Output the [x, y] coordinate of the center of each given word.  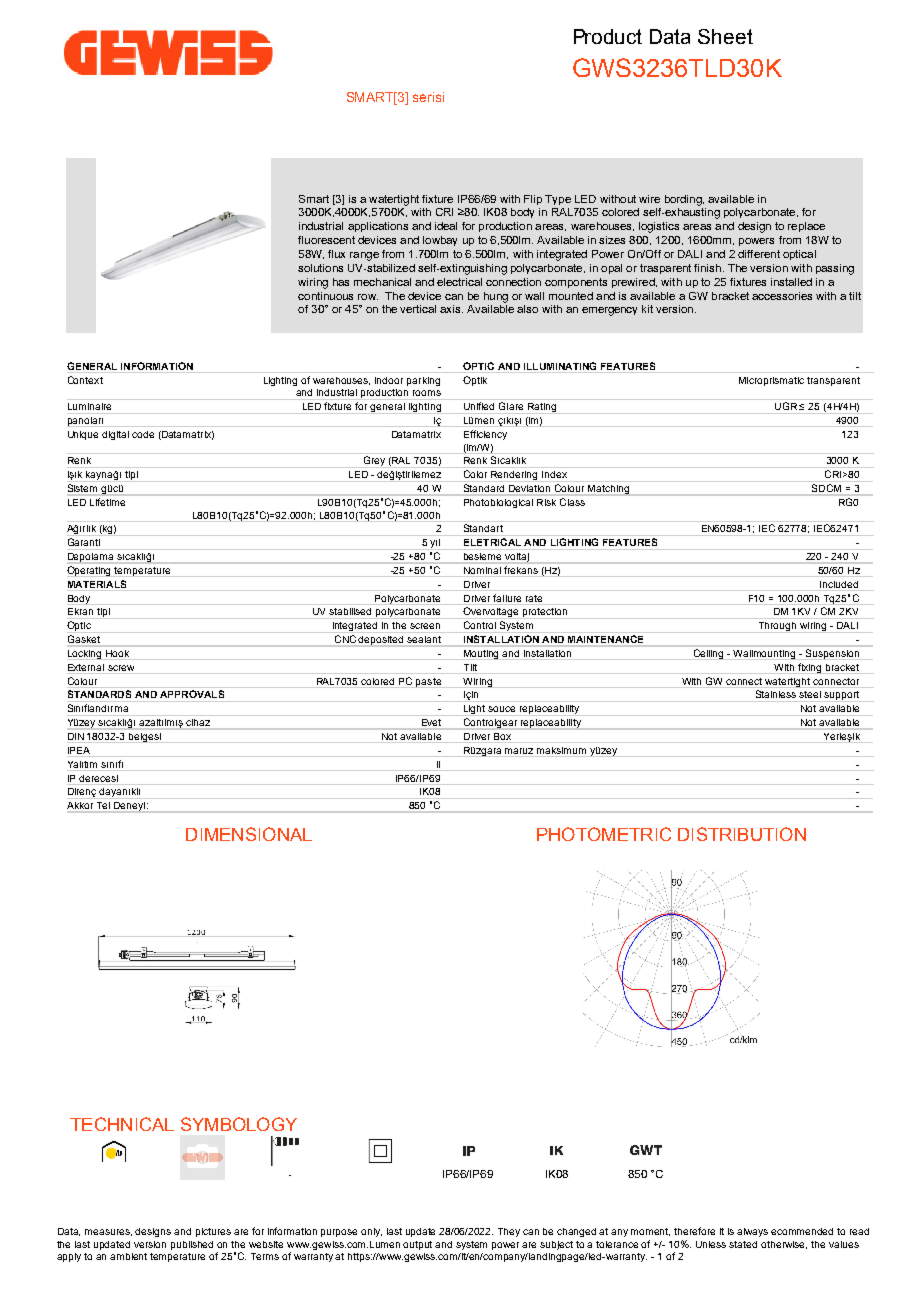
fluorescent [326, 240]
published [192, 1245]
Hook [117, 653]
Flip [533, 200]
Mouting [481, 654]
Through [777, 627]
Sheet [725, 36]
